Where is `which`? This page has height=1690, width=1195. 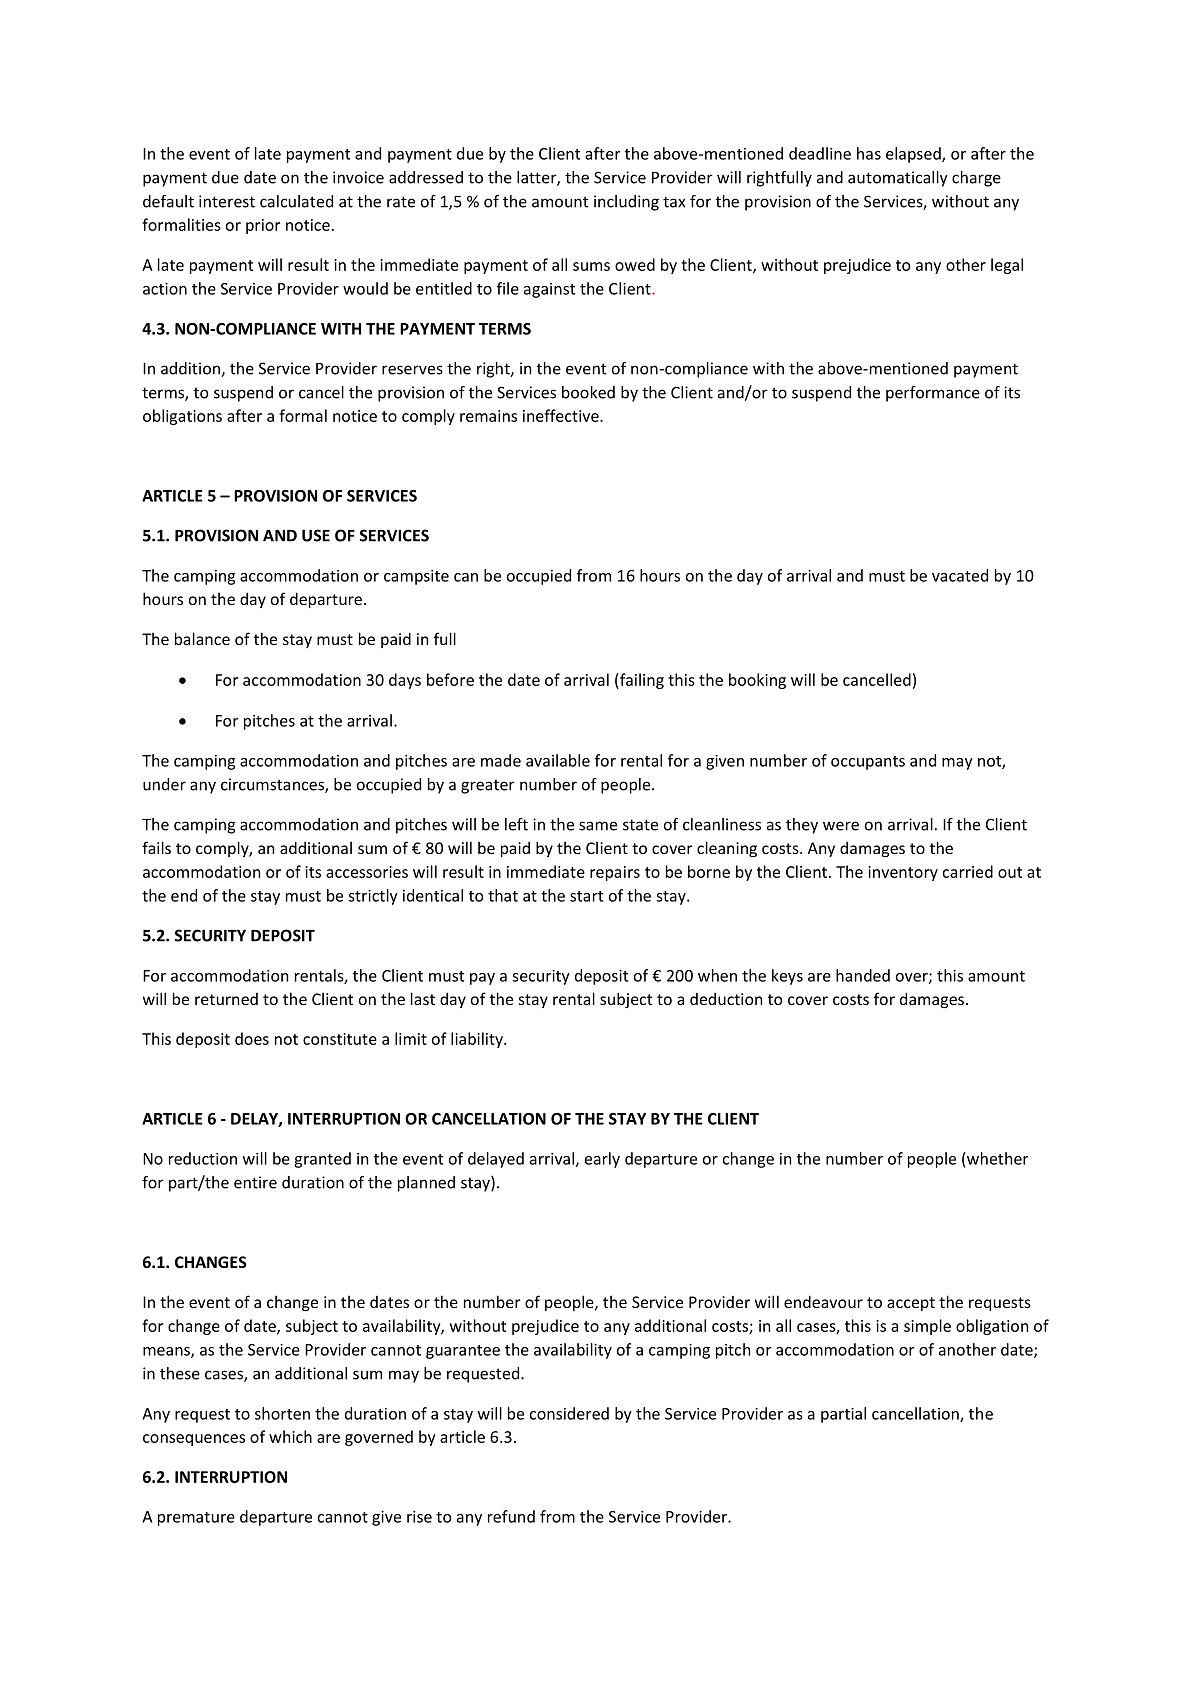 which is located at coordinates (290, 1436).
